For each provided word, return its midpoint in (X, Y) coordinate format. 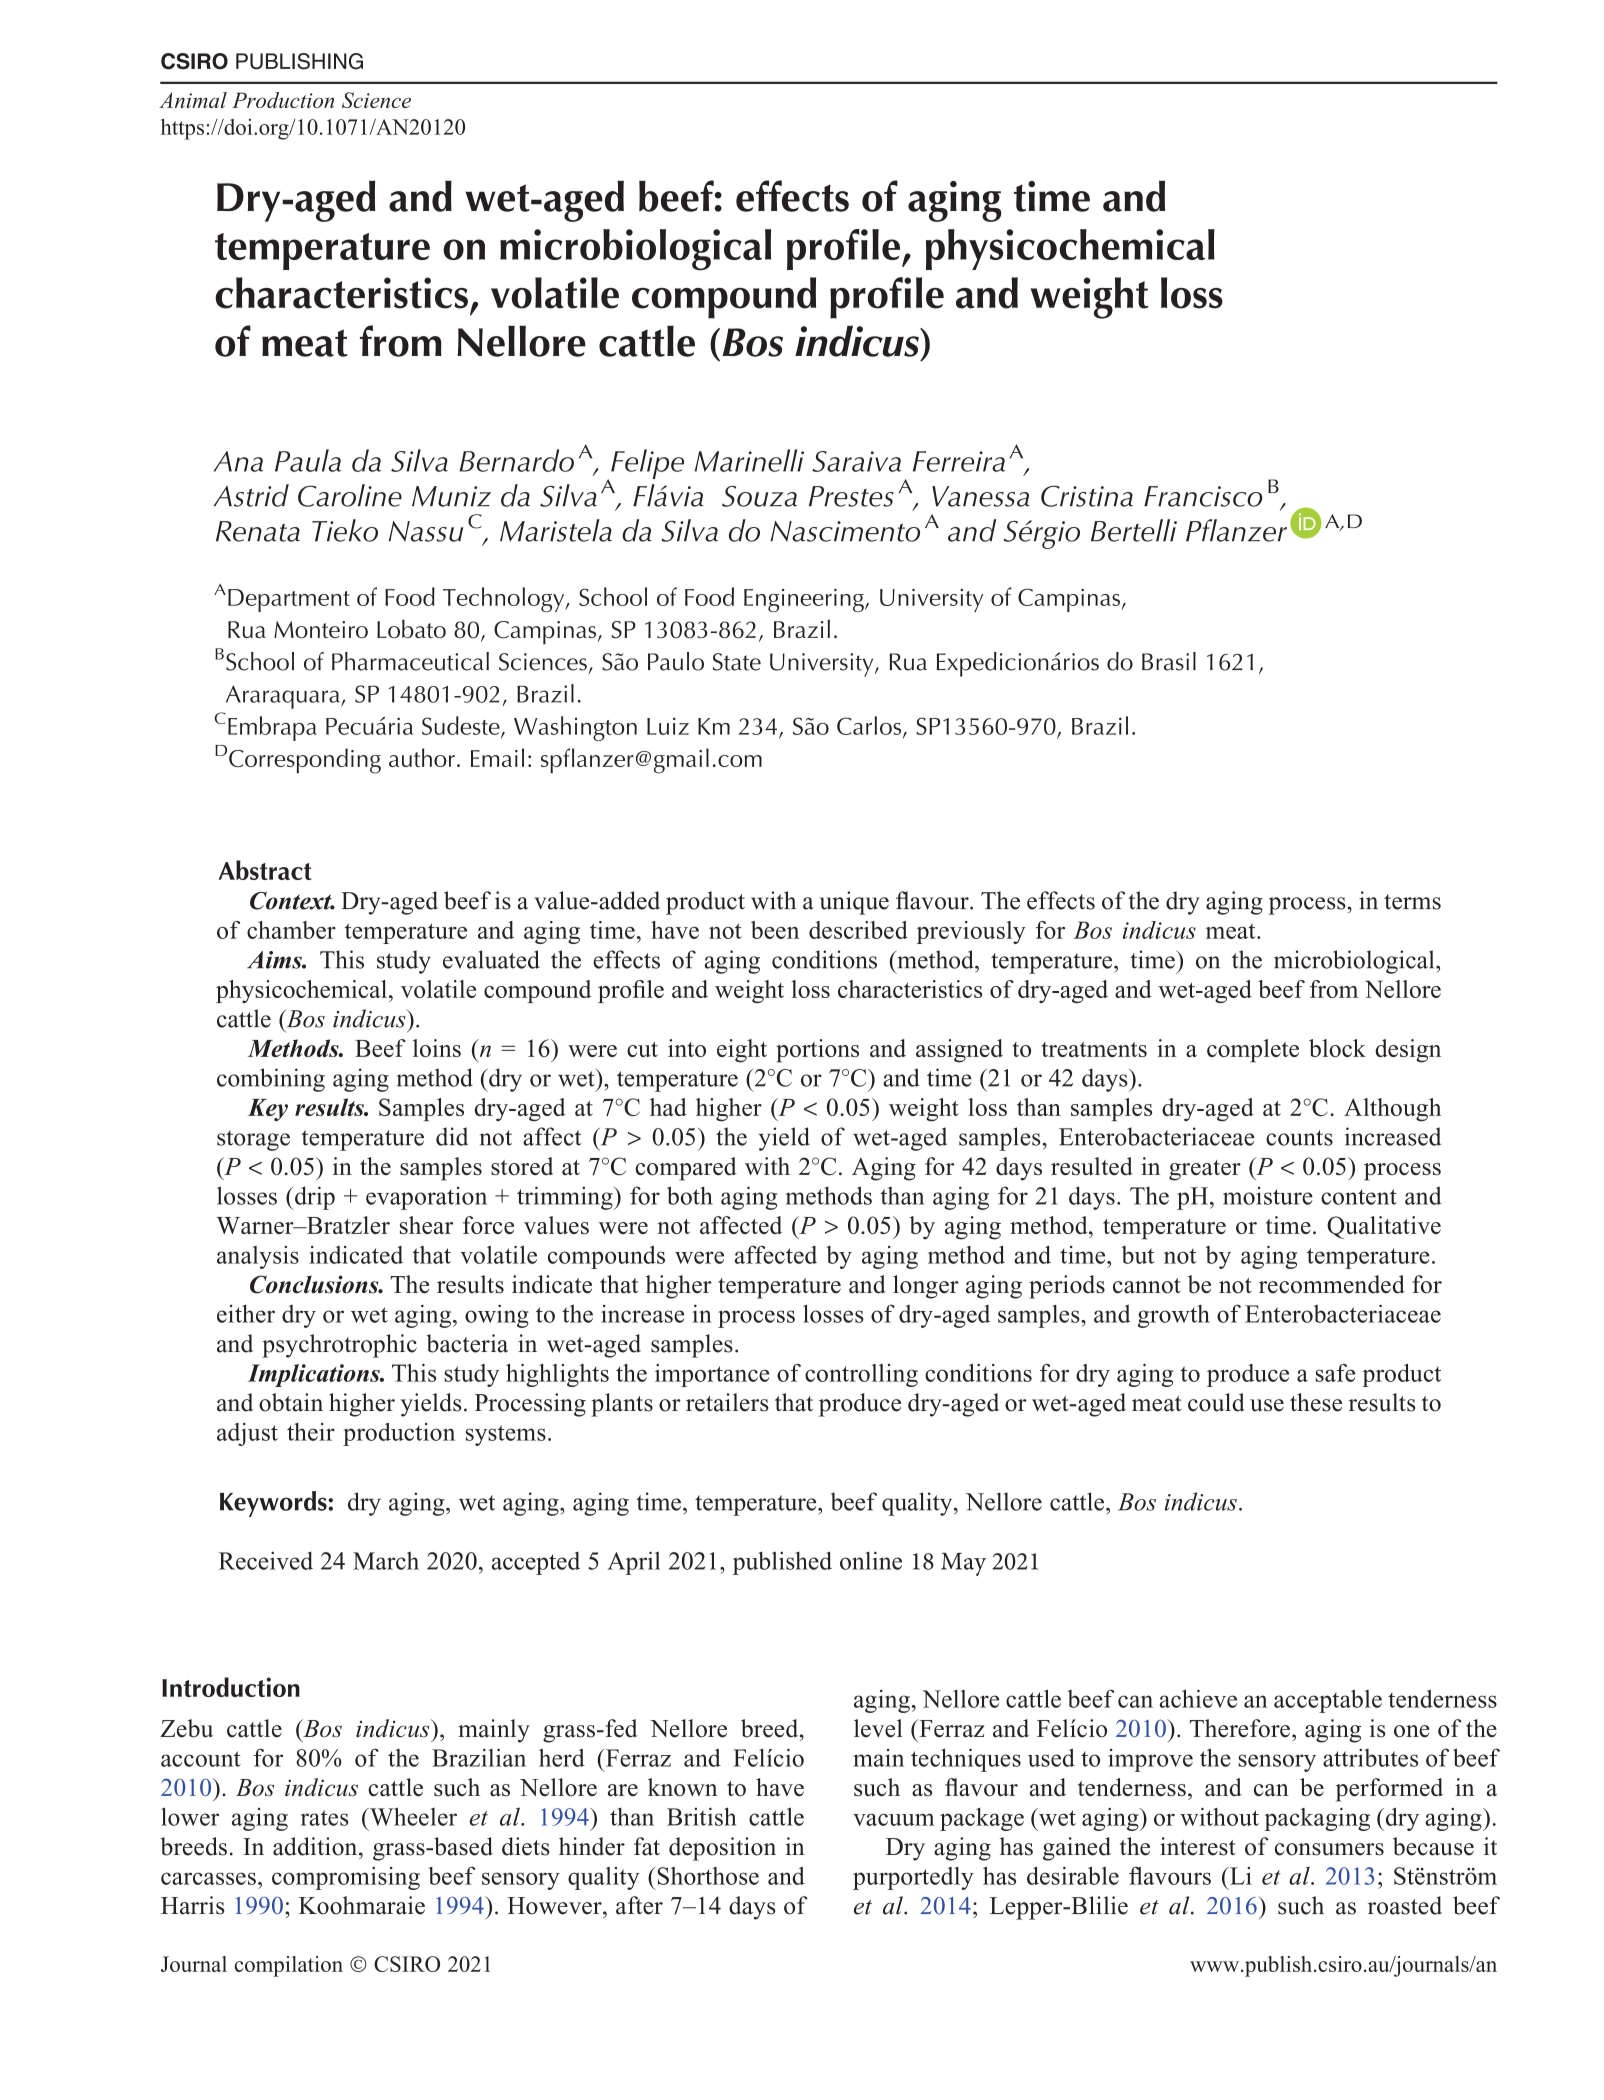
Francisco (1203, 496)
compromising (346, 1878)
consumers (1329, 1849)
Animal (193, 100)
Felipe (646, 465)
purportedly (913, 1878)
